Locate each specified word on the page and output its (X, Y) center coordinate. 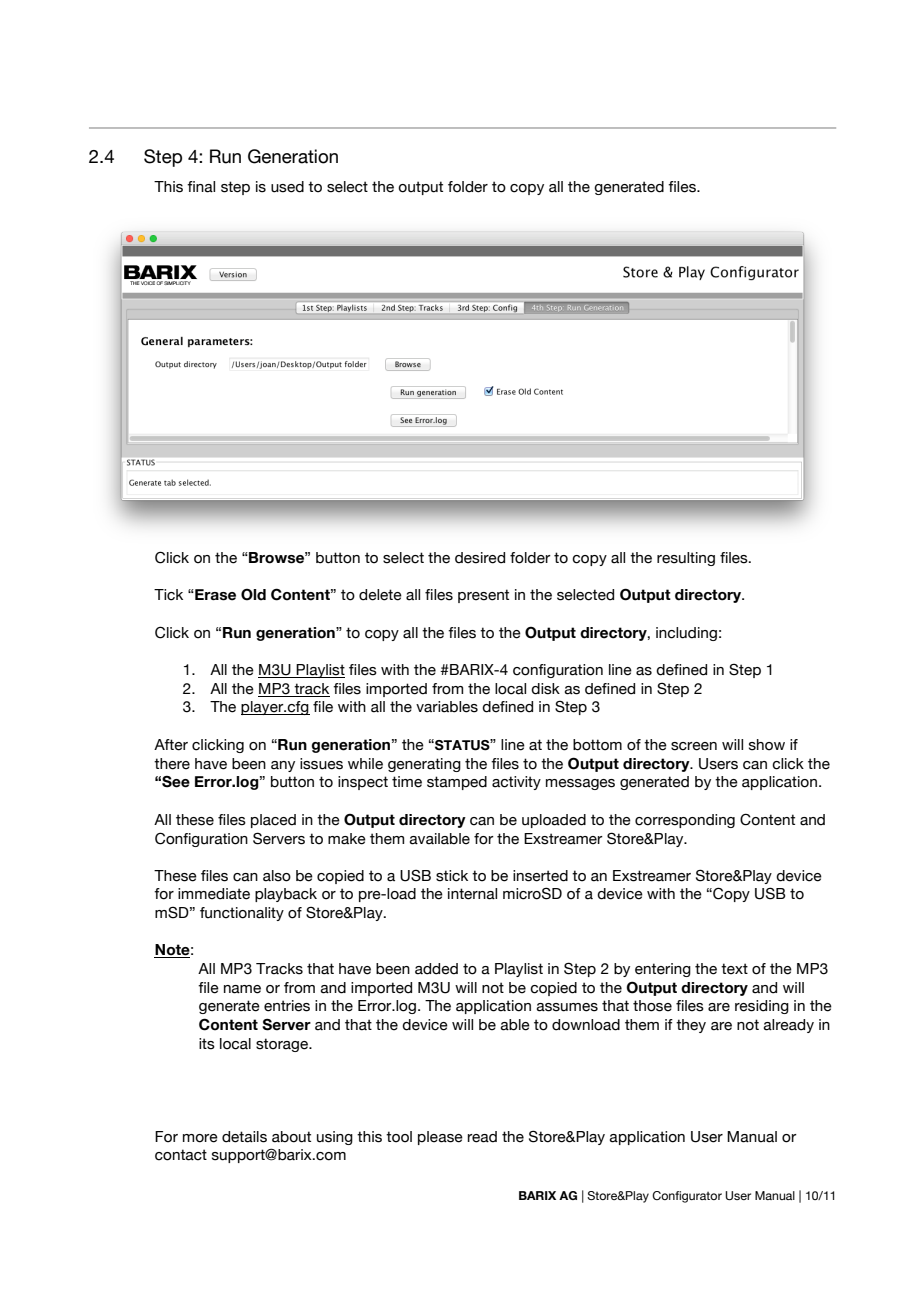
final (201, 187)
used (287, 187)
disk (545, 689)
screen (694, 746)
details (244, 1137)
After (171, 745)
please (440, 1138)
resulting (686, 559)
